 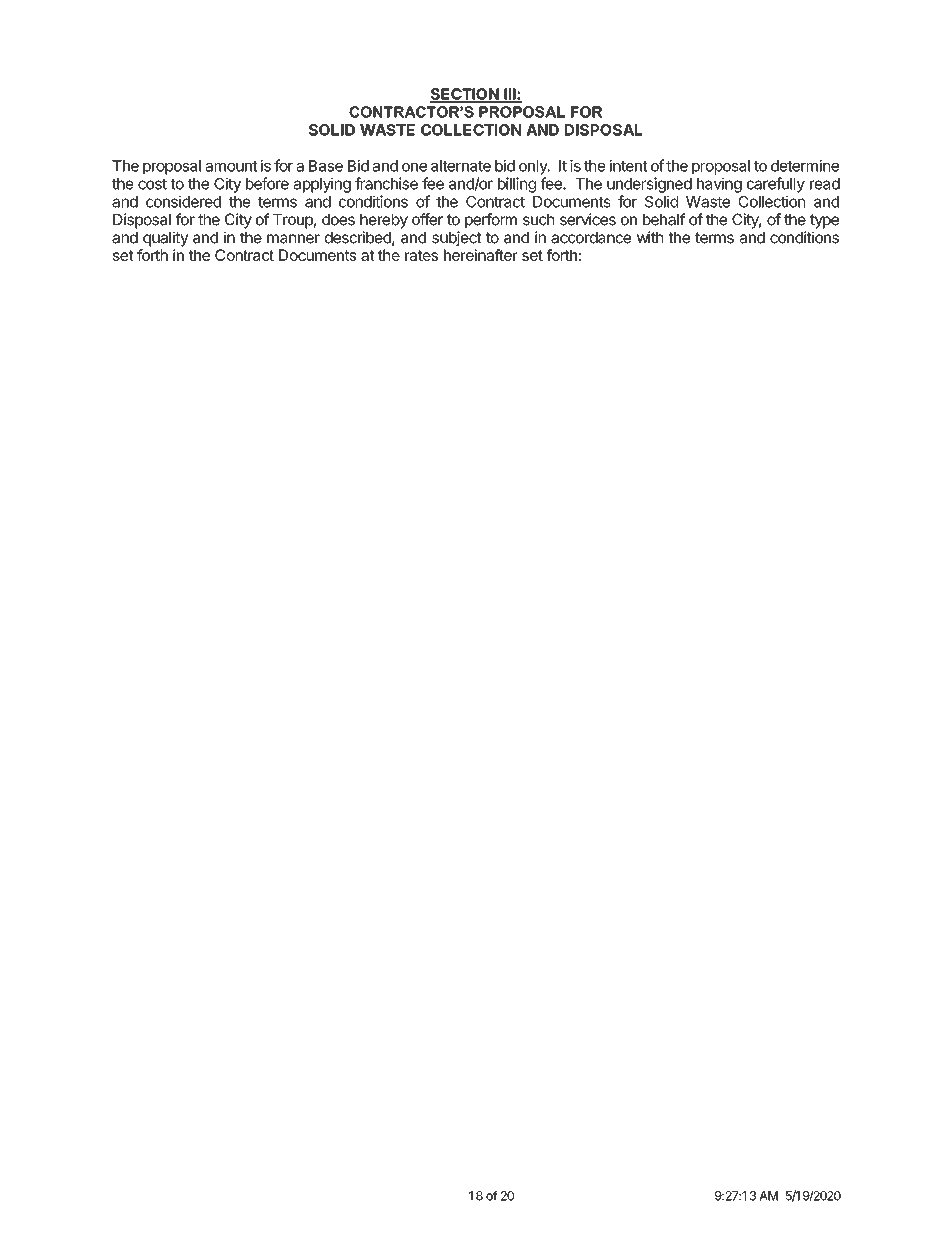 What do you see at coordinates (231, 166) in the page?
I see `amount` at bounding box center [231, 166].
